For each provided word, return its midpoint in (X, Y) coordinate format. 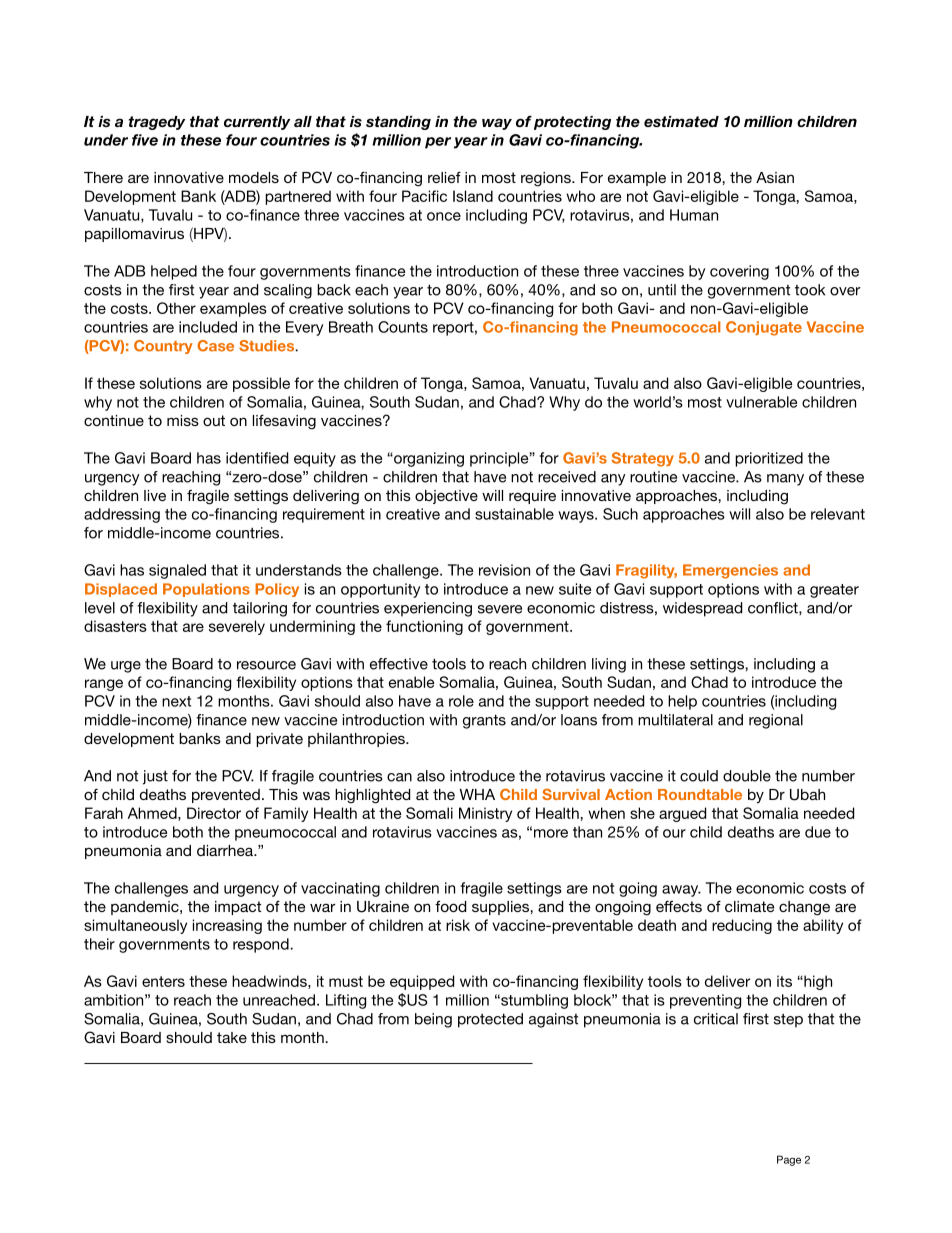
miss (183, 420)
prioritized (769, 459)
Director (214, 813)
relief (444, 177)
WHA (477, 794)
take (232, 1037)
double (747, 776)
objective (446, 497)
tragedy (157, 123)
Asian (775, 177)
